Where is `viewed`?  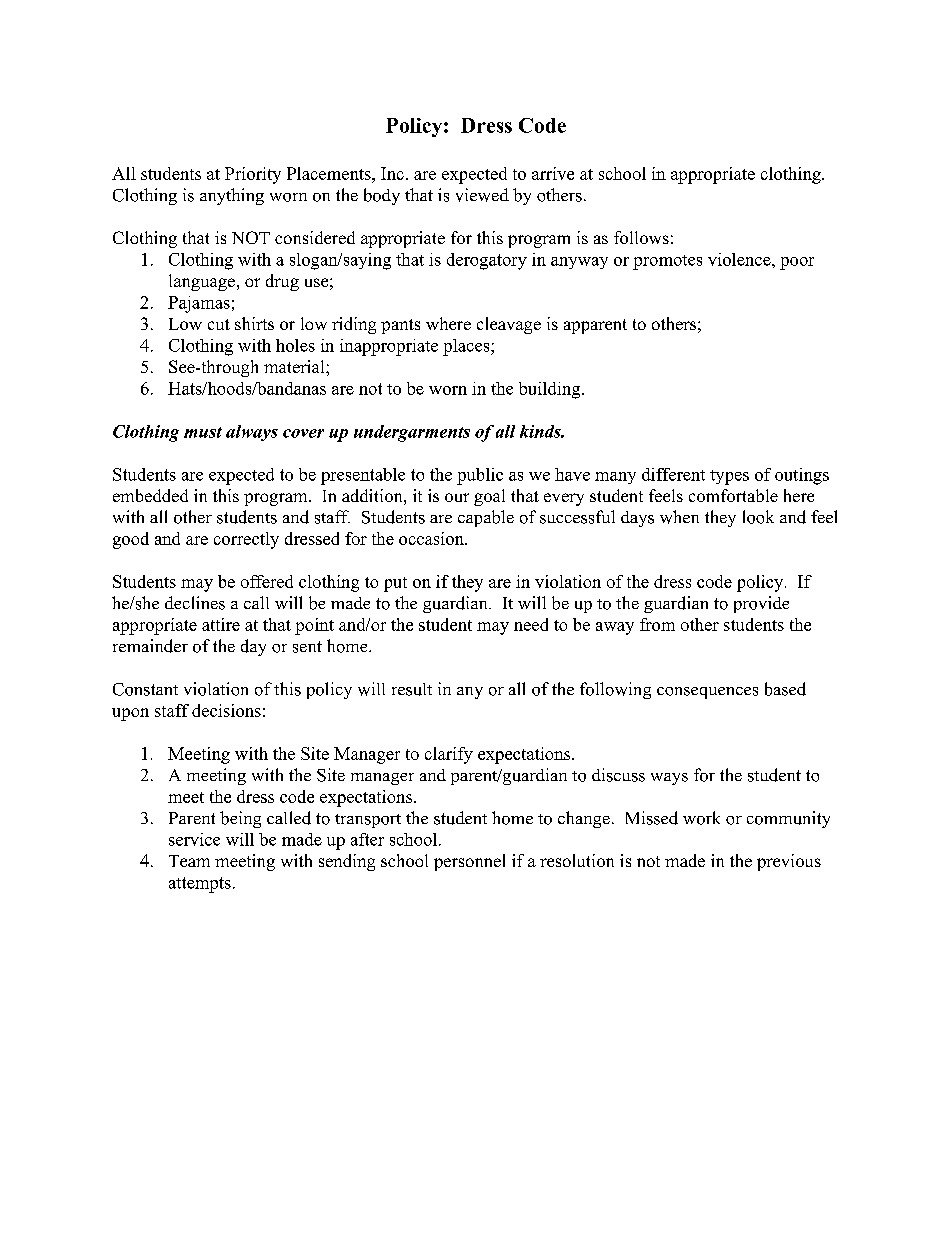 viewed is located at coordinates (482, 195).
